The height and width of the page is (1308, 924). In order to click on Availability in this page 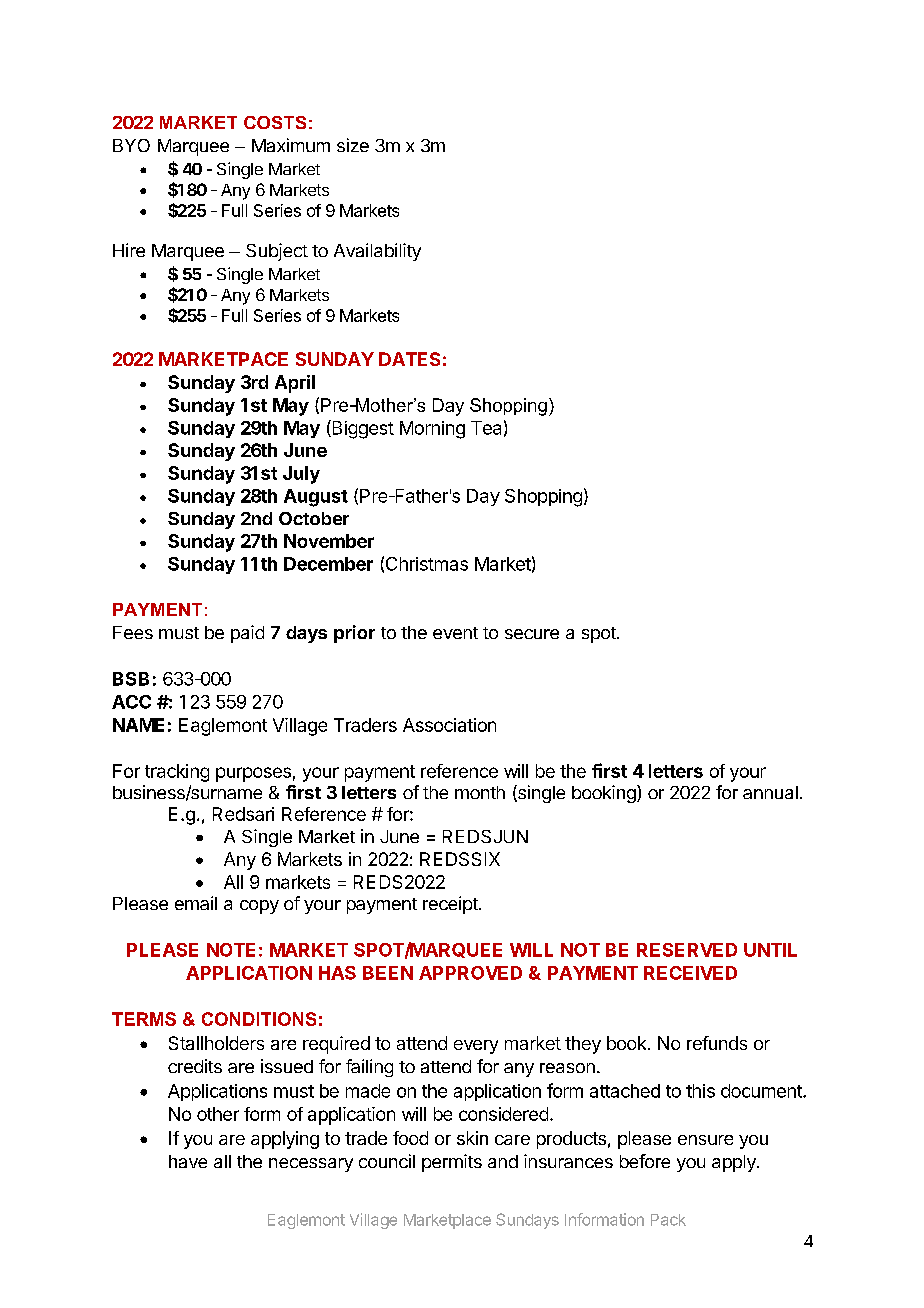, I will do `click(377, 252)`.
